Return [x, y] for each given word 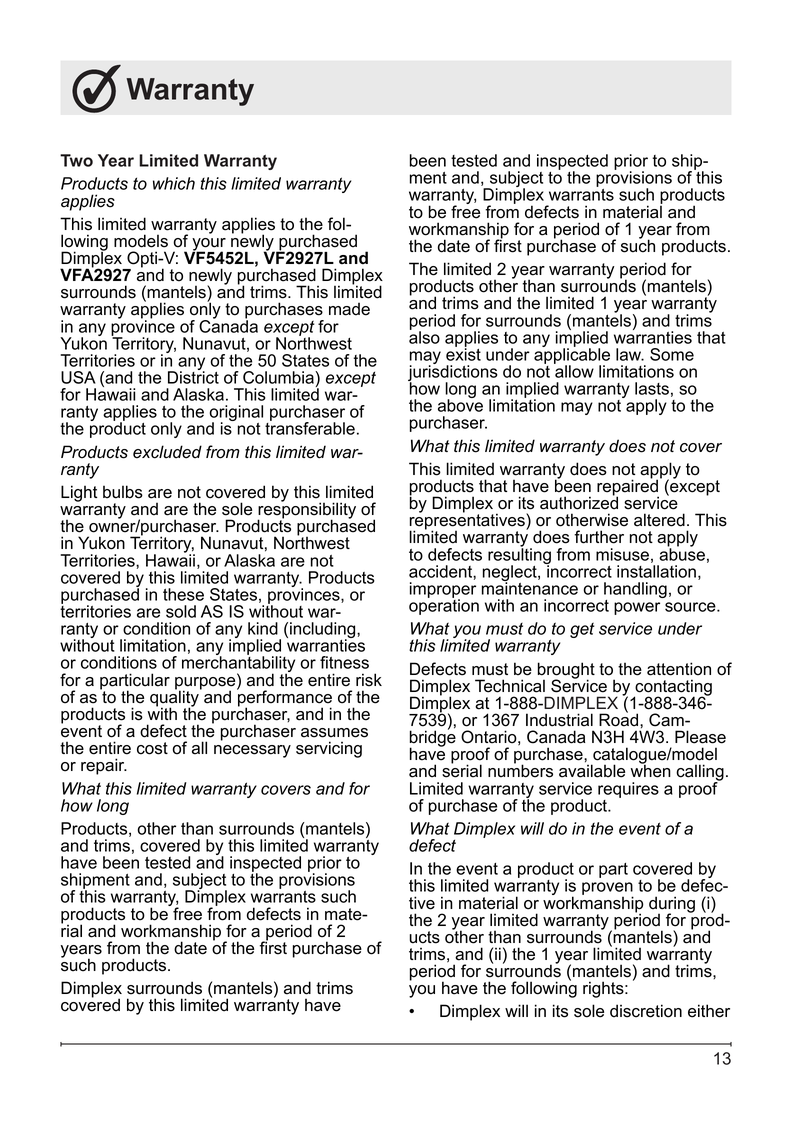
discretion [646, 1011]
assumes [334, 733]
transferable [310, 427]
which [174, 183]
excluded [167, 452]
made [349, 309]
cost [152, 748]
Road [620, 719]
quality [175, 698]
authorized [579, 502]
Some [672, 354]
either [709, 1011]
